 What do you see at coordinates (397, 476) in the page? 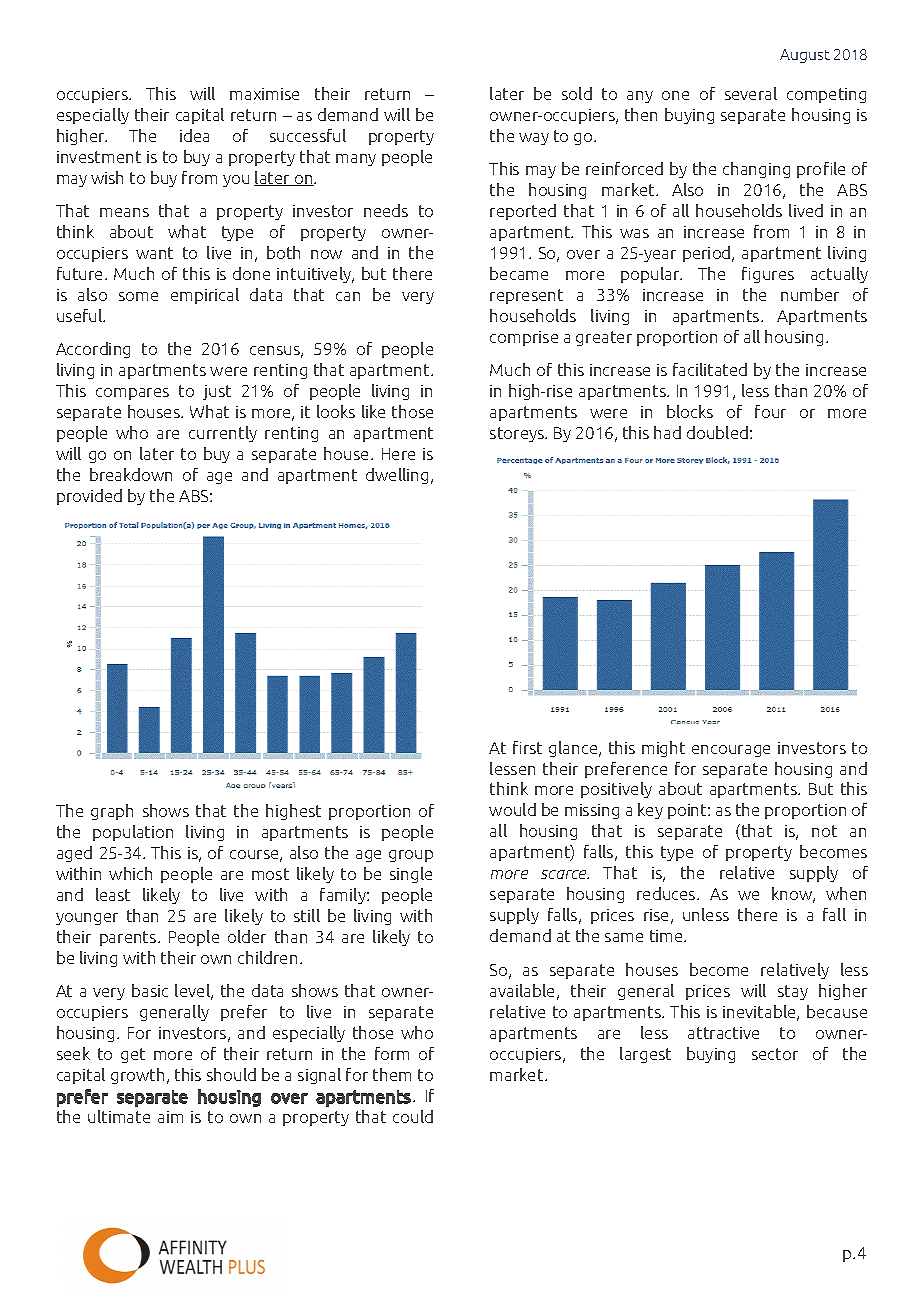
I see `dwelling` at bounding box center [397, 476].
